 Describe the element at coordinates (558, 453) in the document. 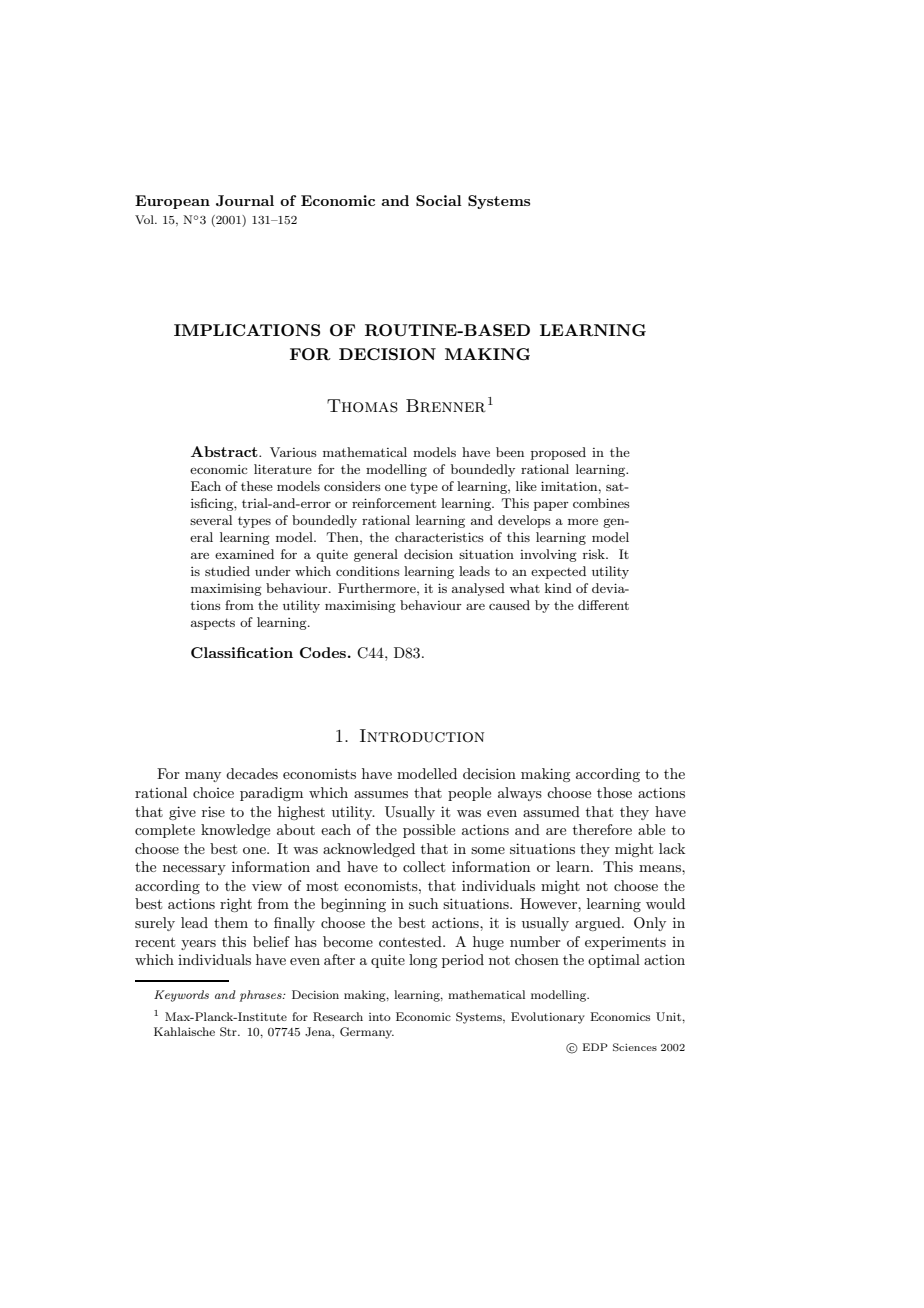

I see `proposed` at that location.
